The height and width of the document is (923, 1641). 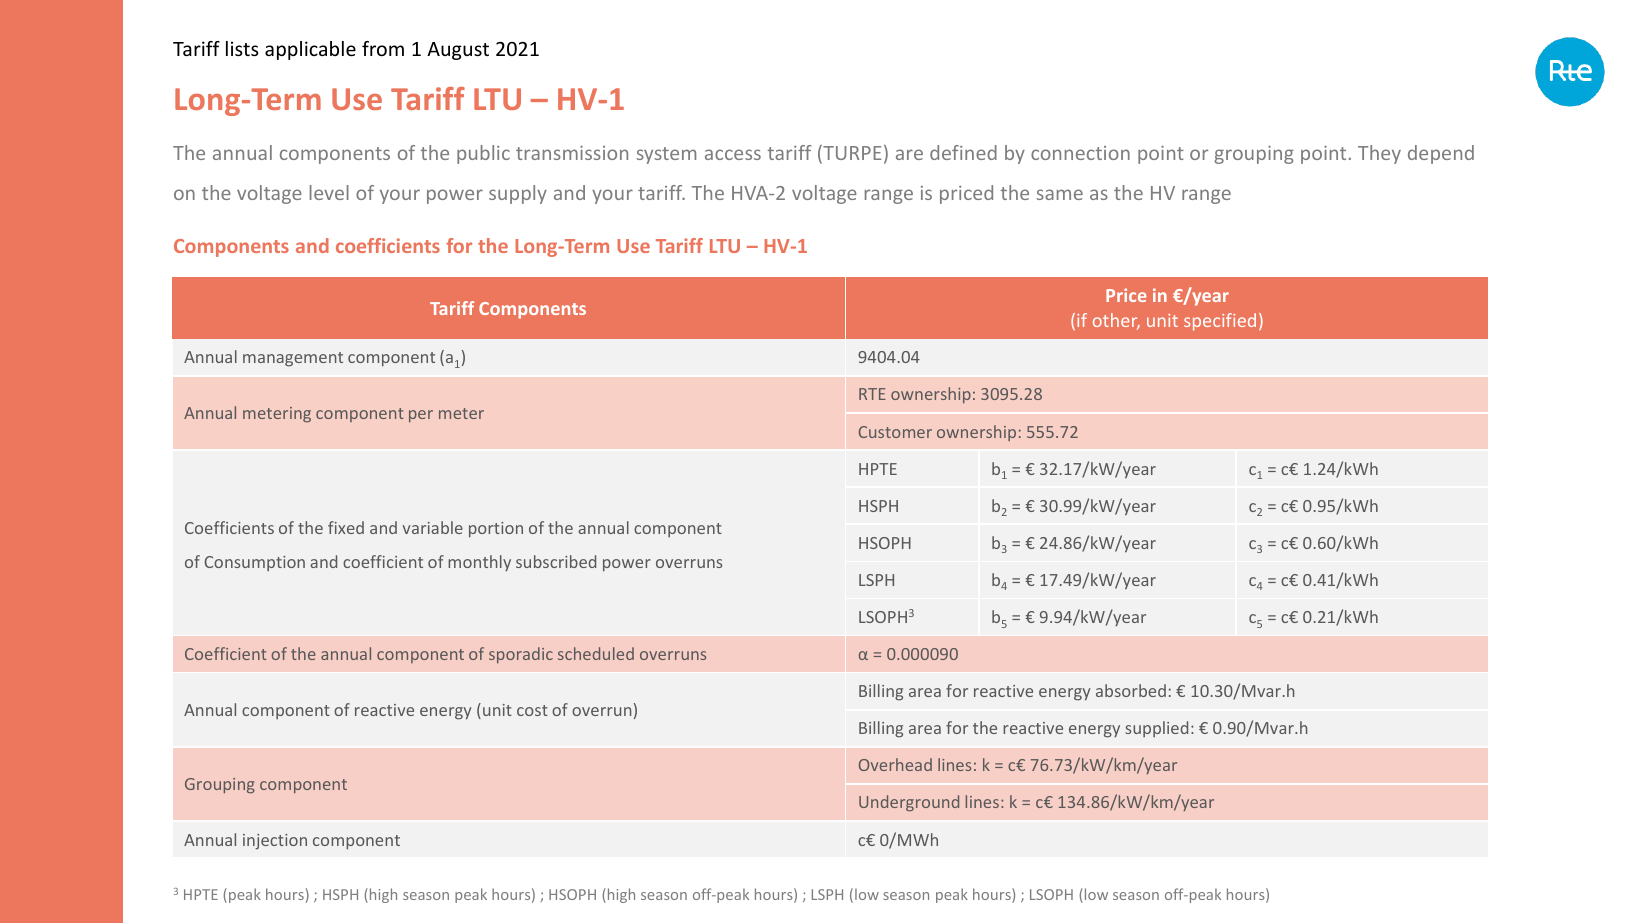 What do you see at coordinates (421, 416) in the document?
I see `per` at bounding box center [421, 416].
